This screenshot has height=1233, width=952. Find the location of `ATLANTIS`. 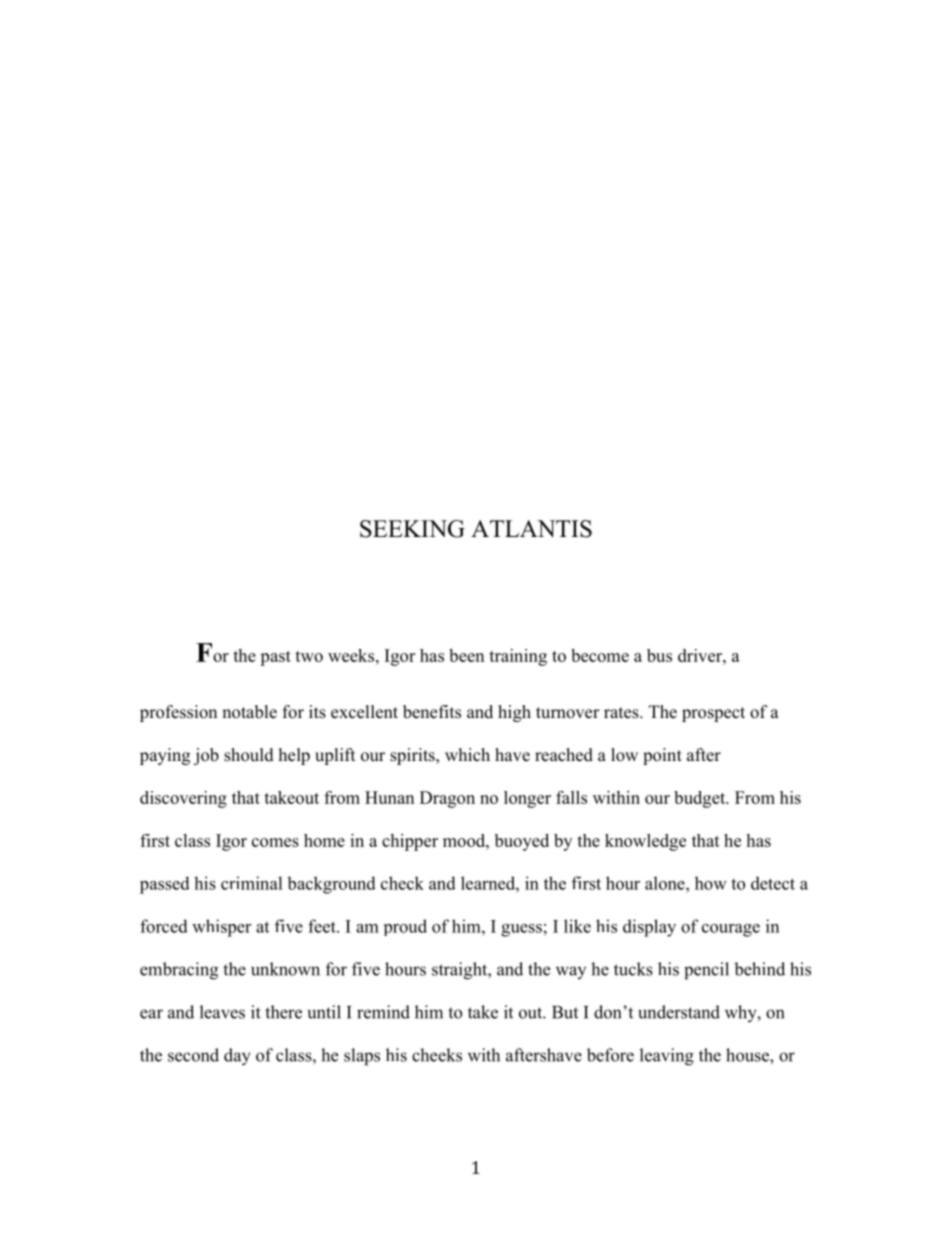

ATLANTIS is located at coordinates (531, 529).
